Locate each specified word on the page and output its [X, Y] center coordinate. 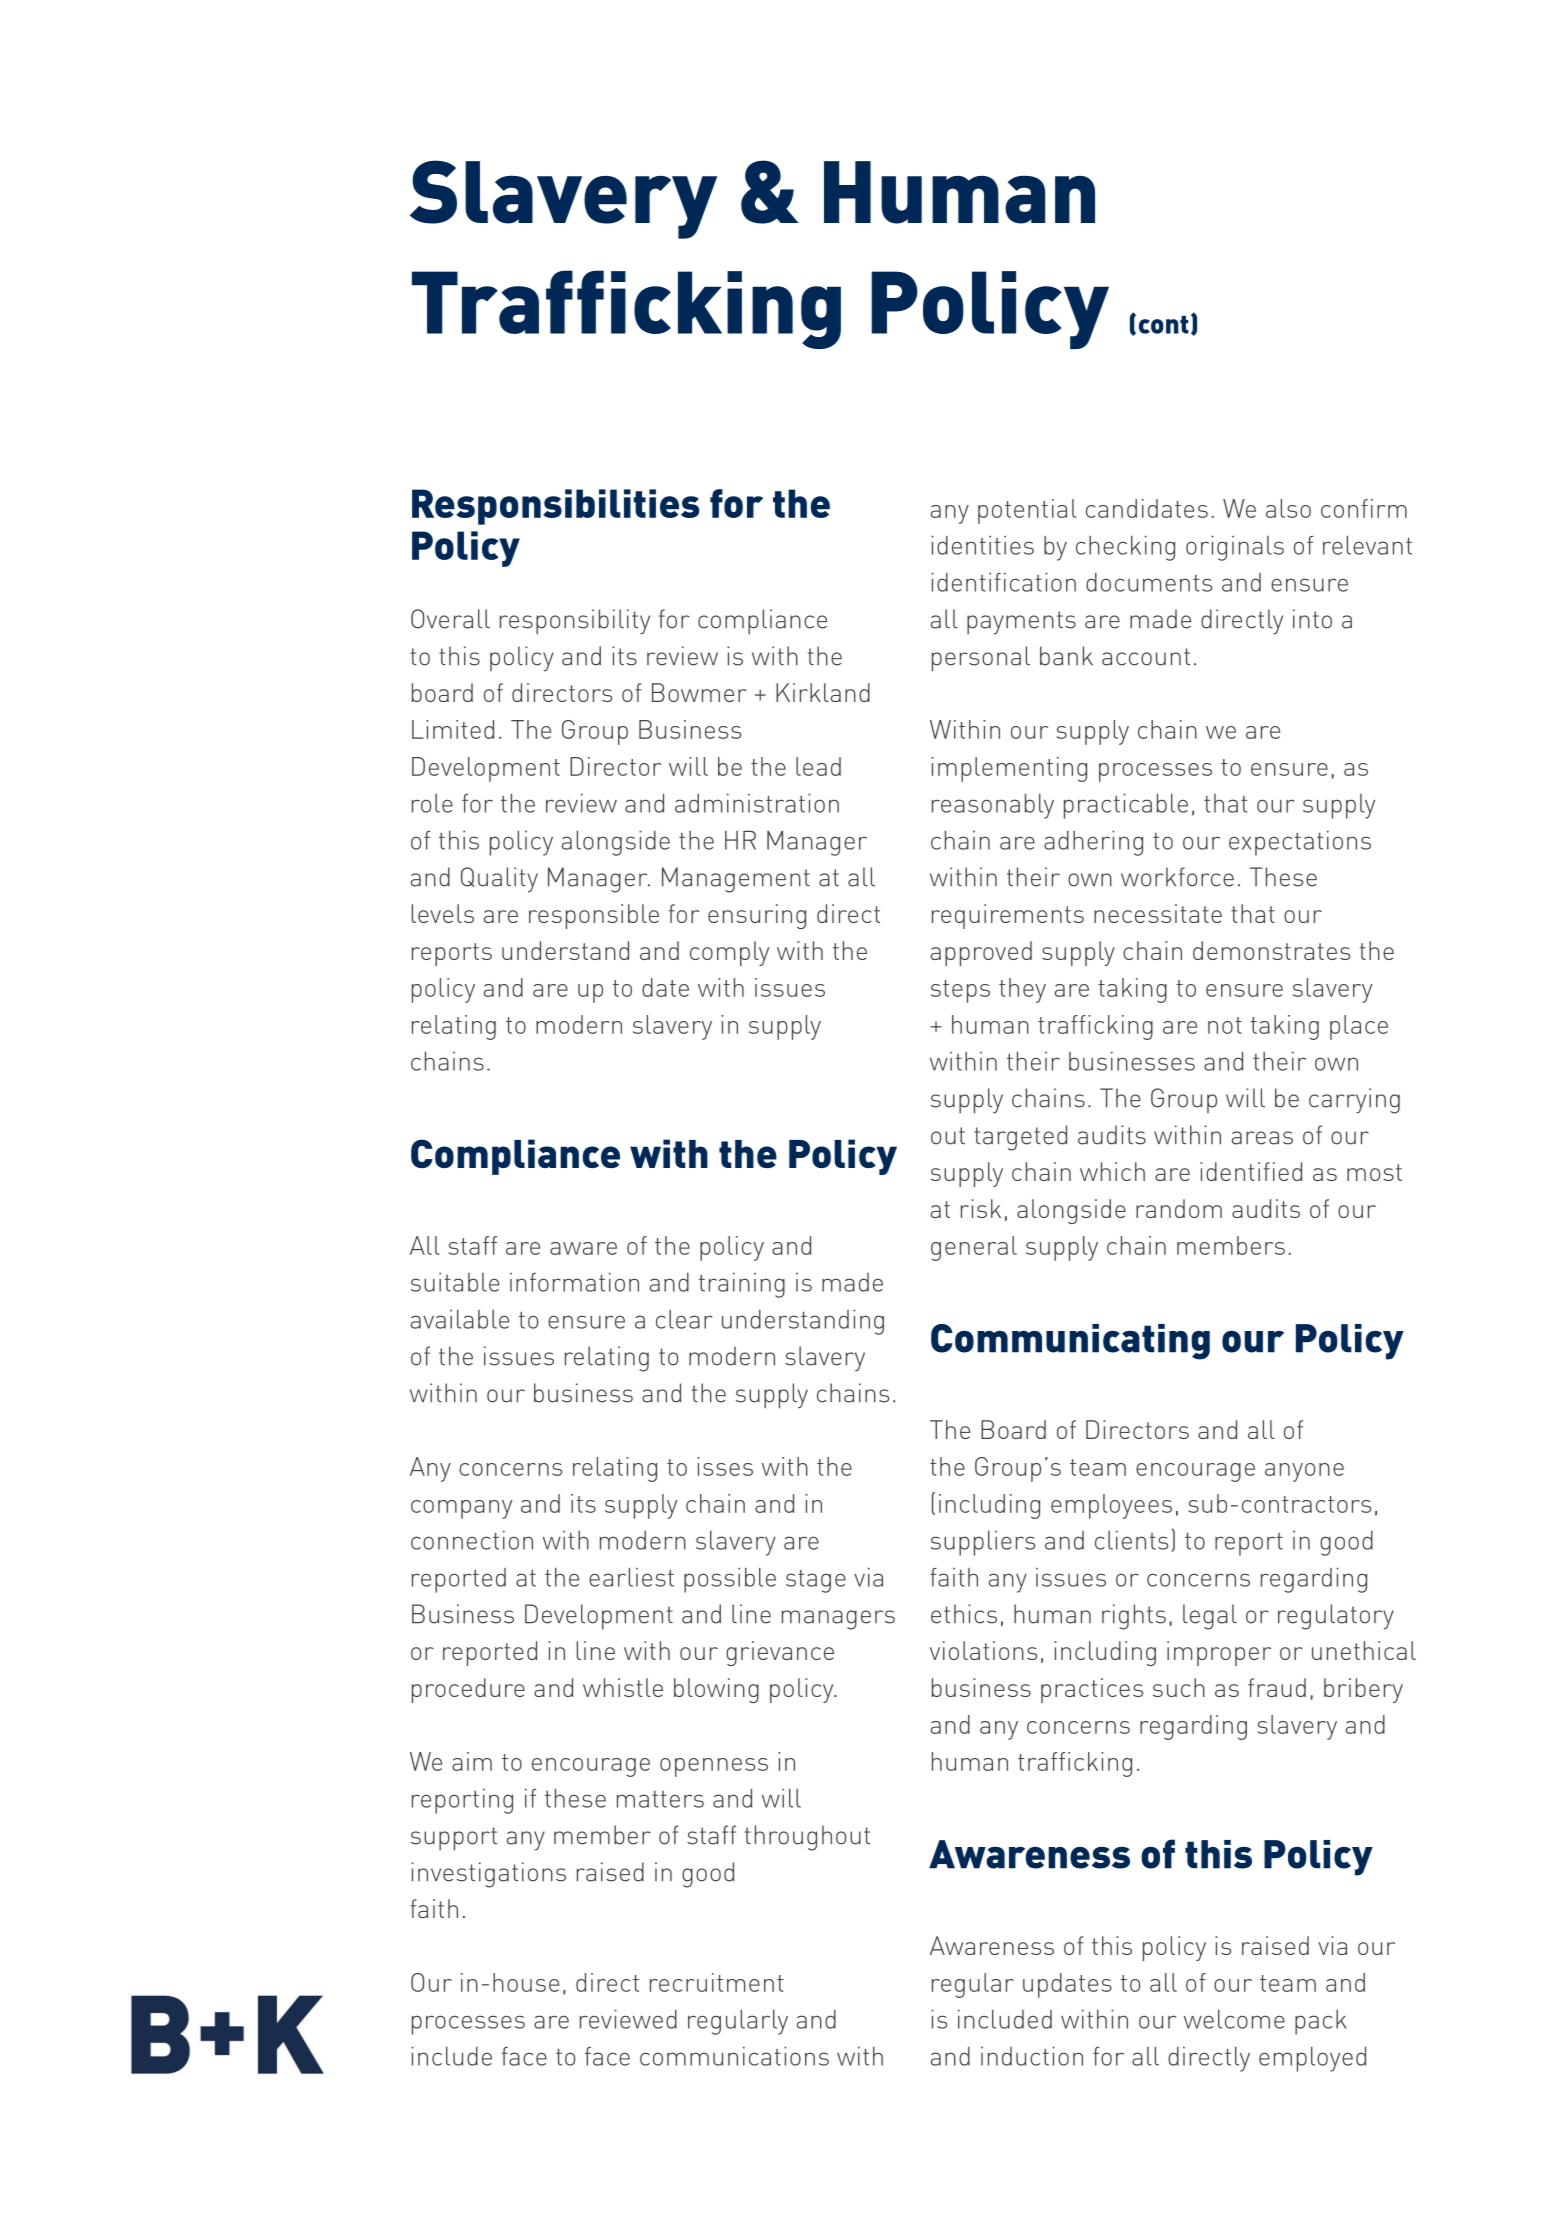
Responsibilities [556, 507]
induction [1032, 2056]
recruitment [717, 1982]
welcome [1234, 2019]
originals [1235, 548]
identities [982, 545]
